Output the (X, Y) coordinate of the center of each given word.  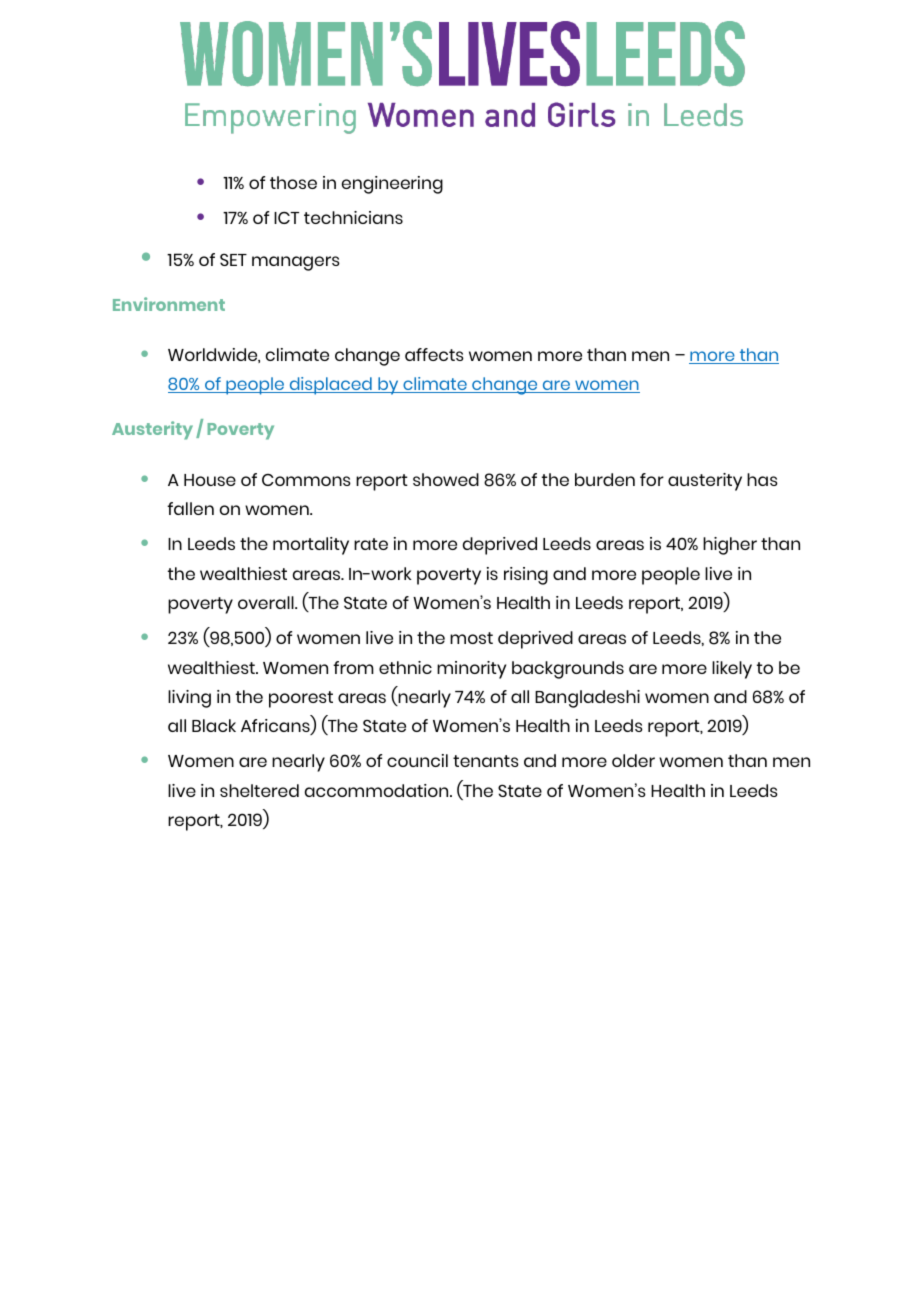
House (210, 480)
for (652, 479)
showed (446, 479)
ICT (286, 218)
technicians (353, 217)
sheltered (259, 790)
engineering (392, 185)
